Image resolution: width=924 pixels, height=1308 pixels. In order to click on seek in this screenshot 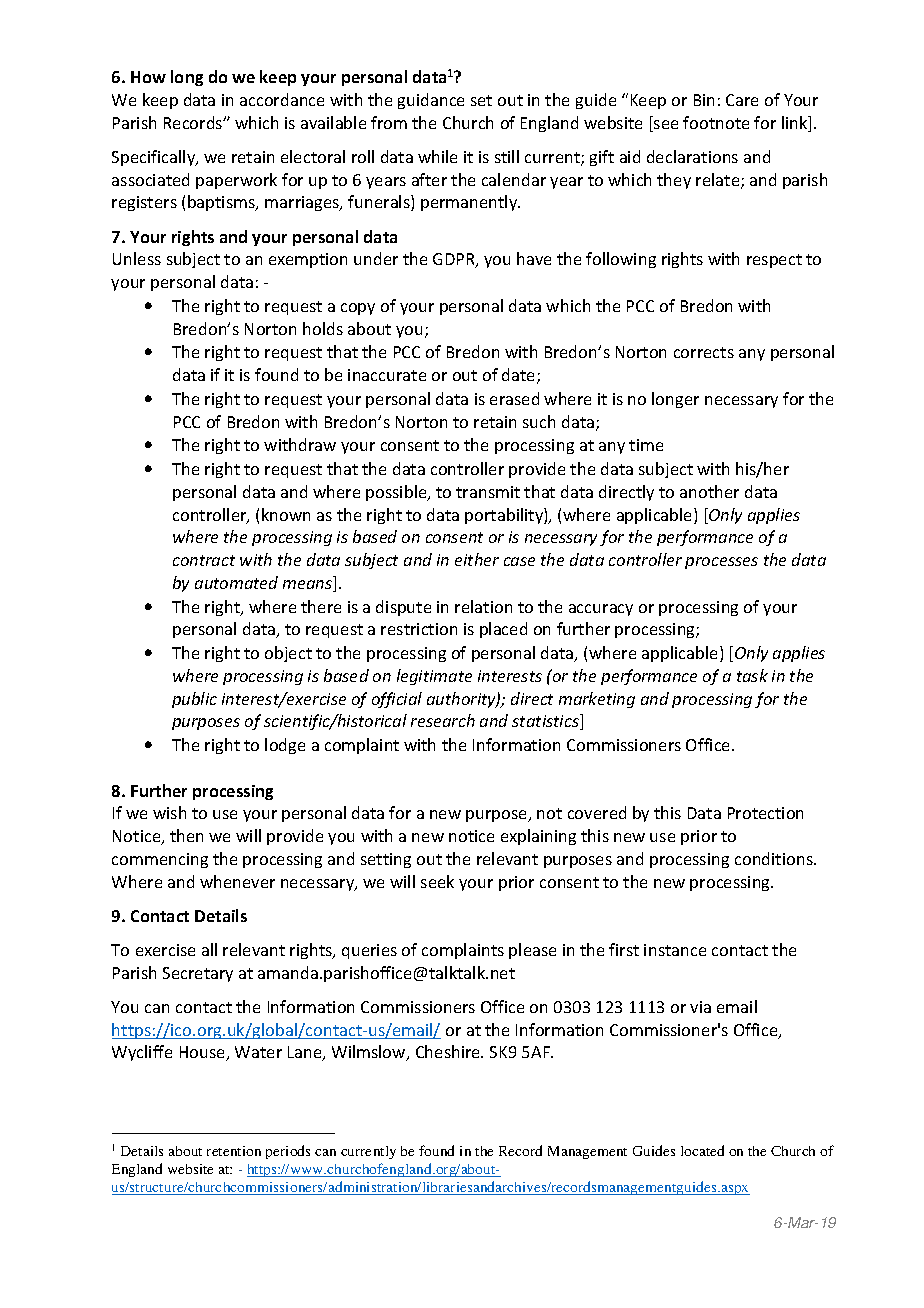, I will do `click(437, 881)`.
